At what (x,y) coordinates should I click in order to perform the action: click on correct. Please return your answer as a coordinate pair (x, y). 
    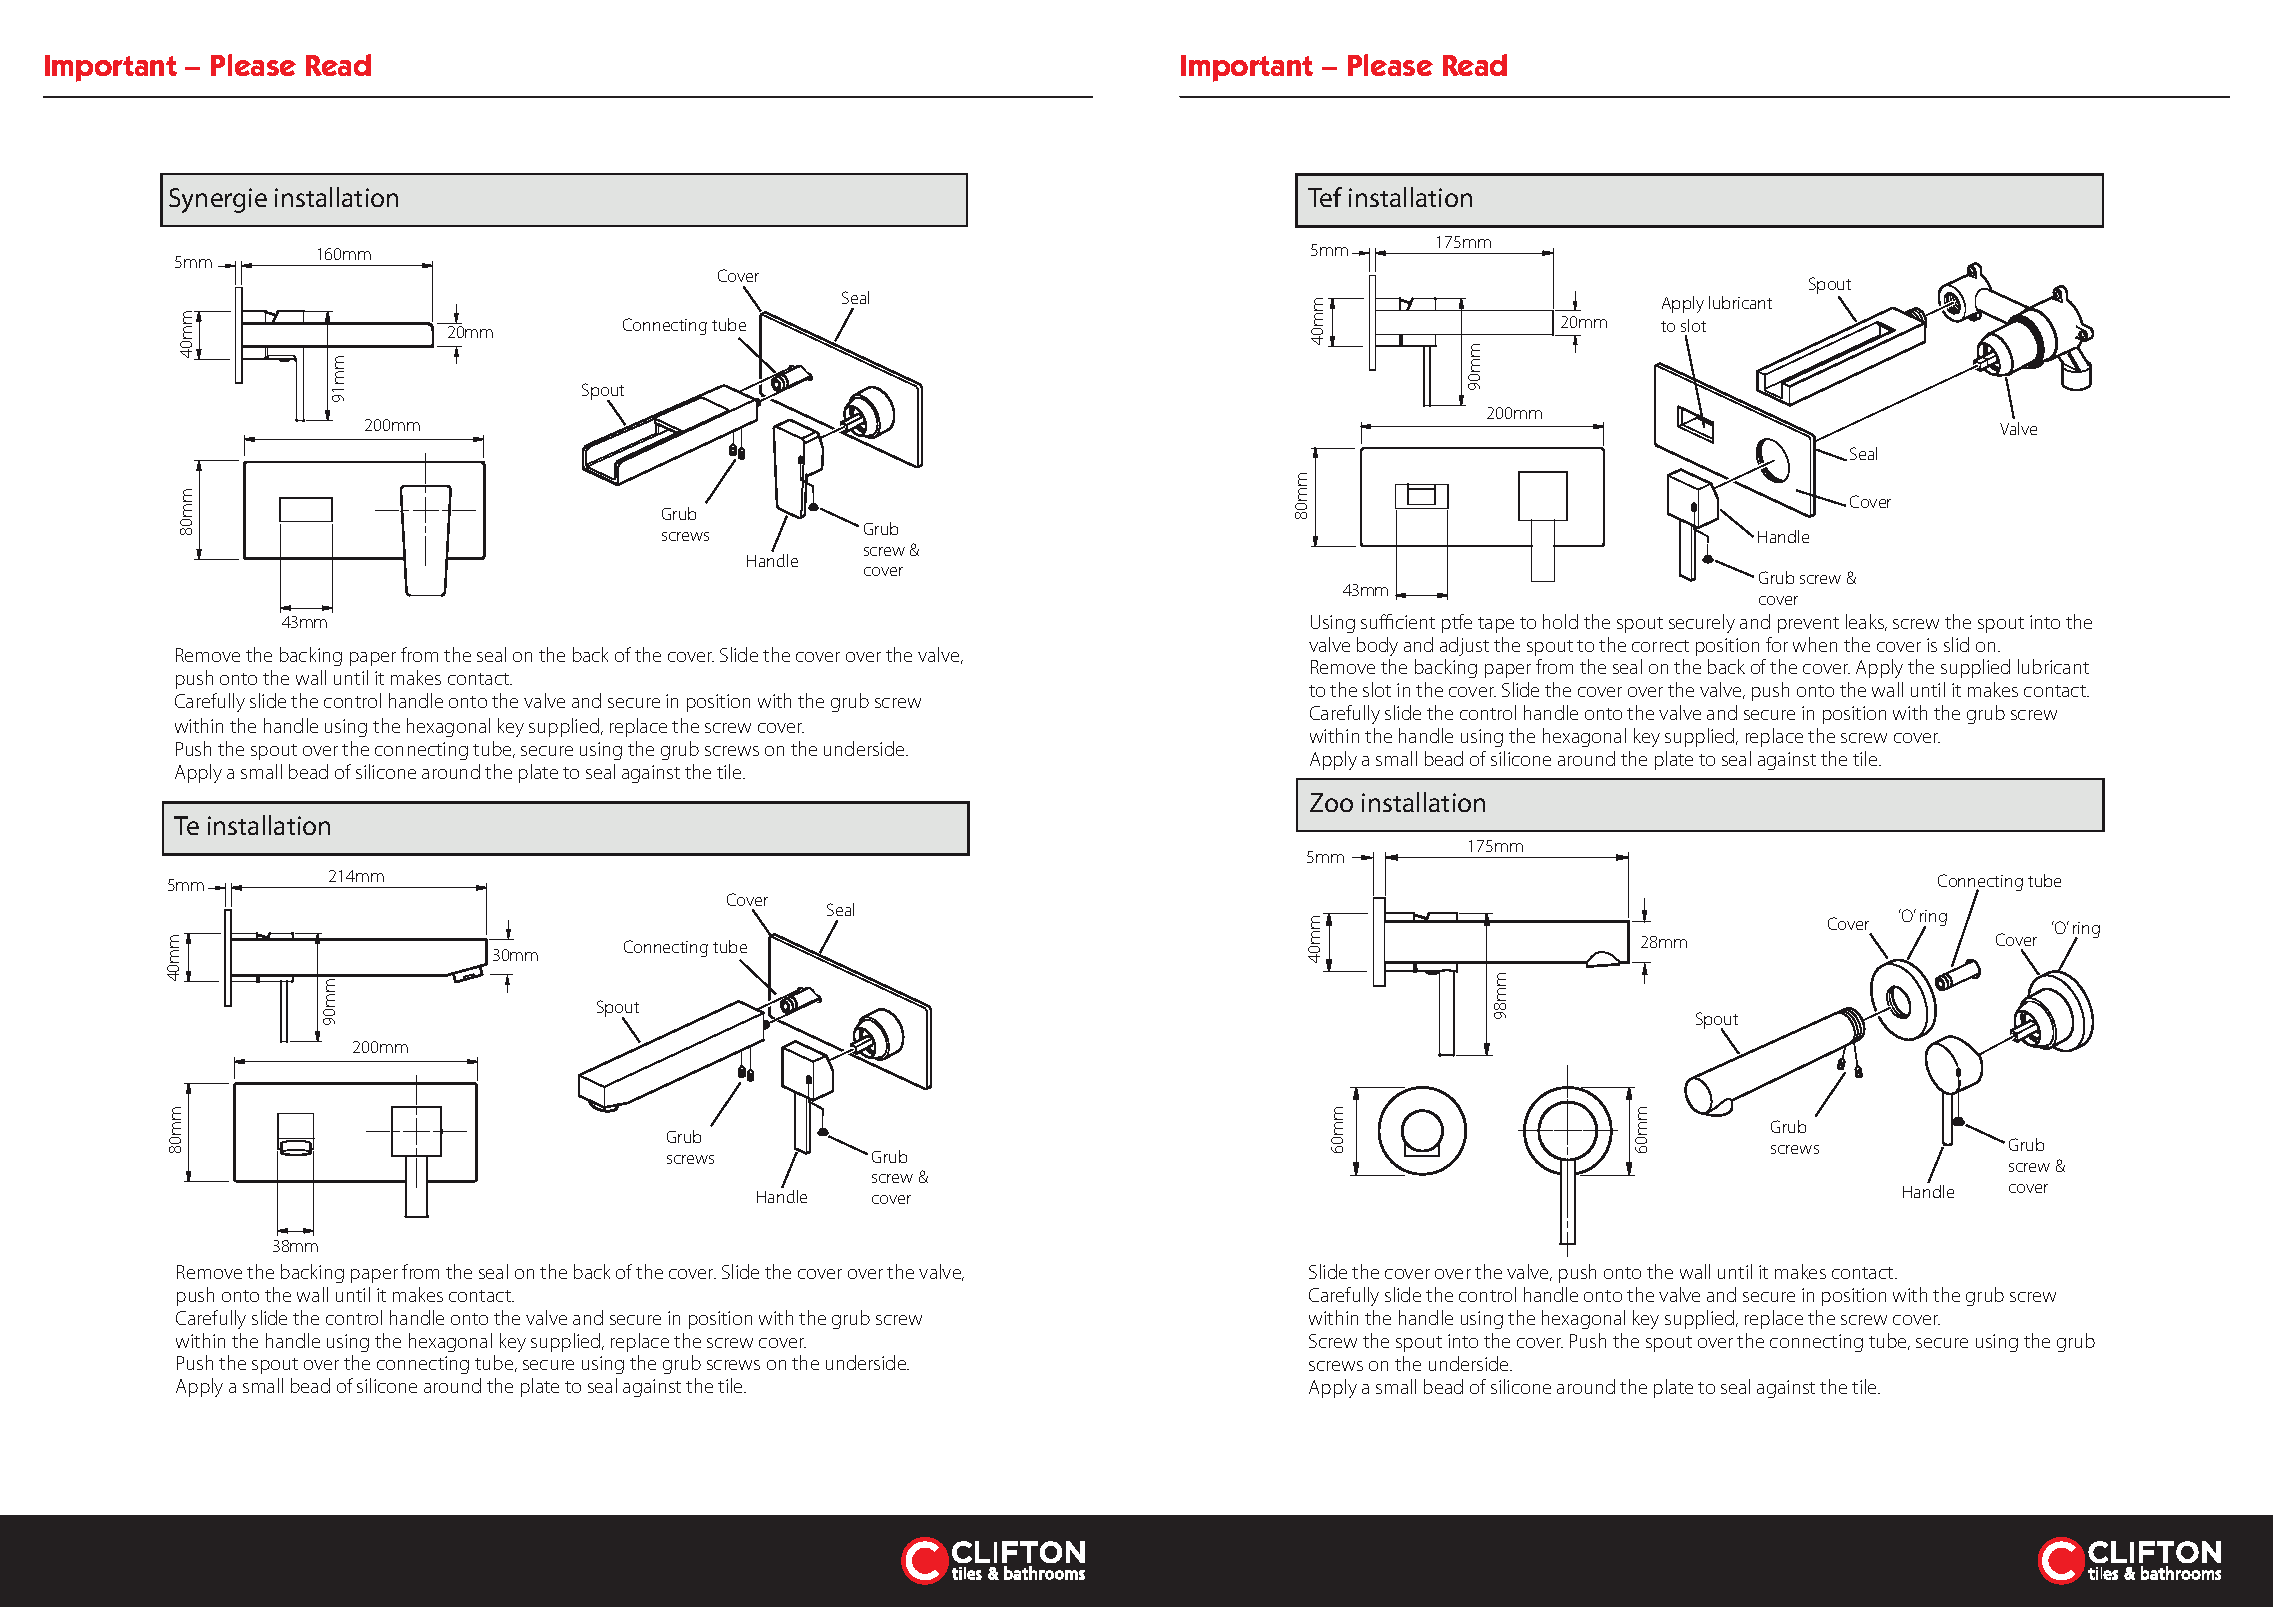
    Looking at the image, I should click on (1660, 646).
